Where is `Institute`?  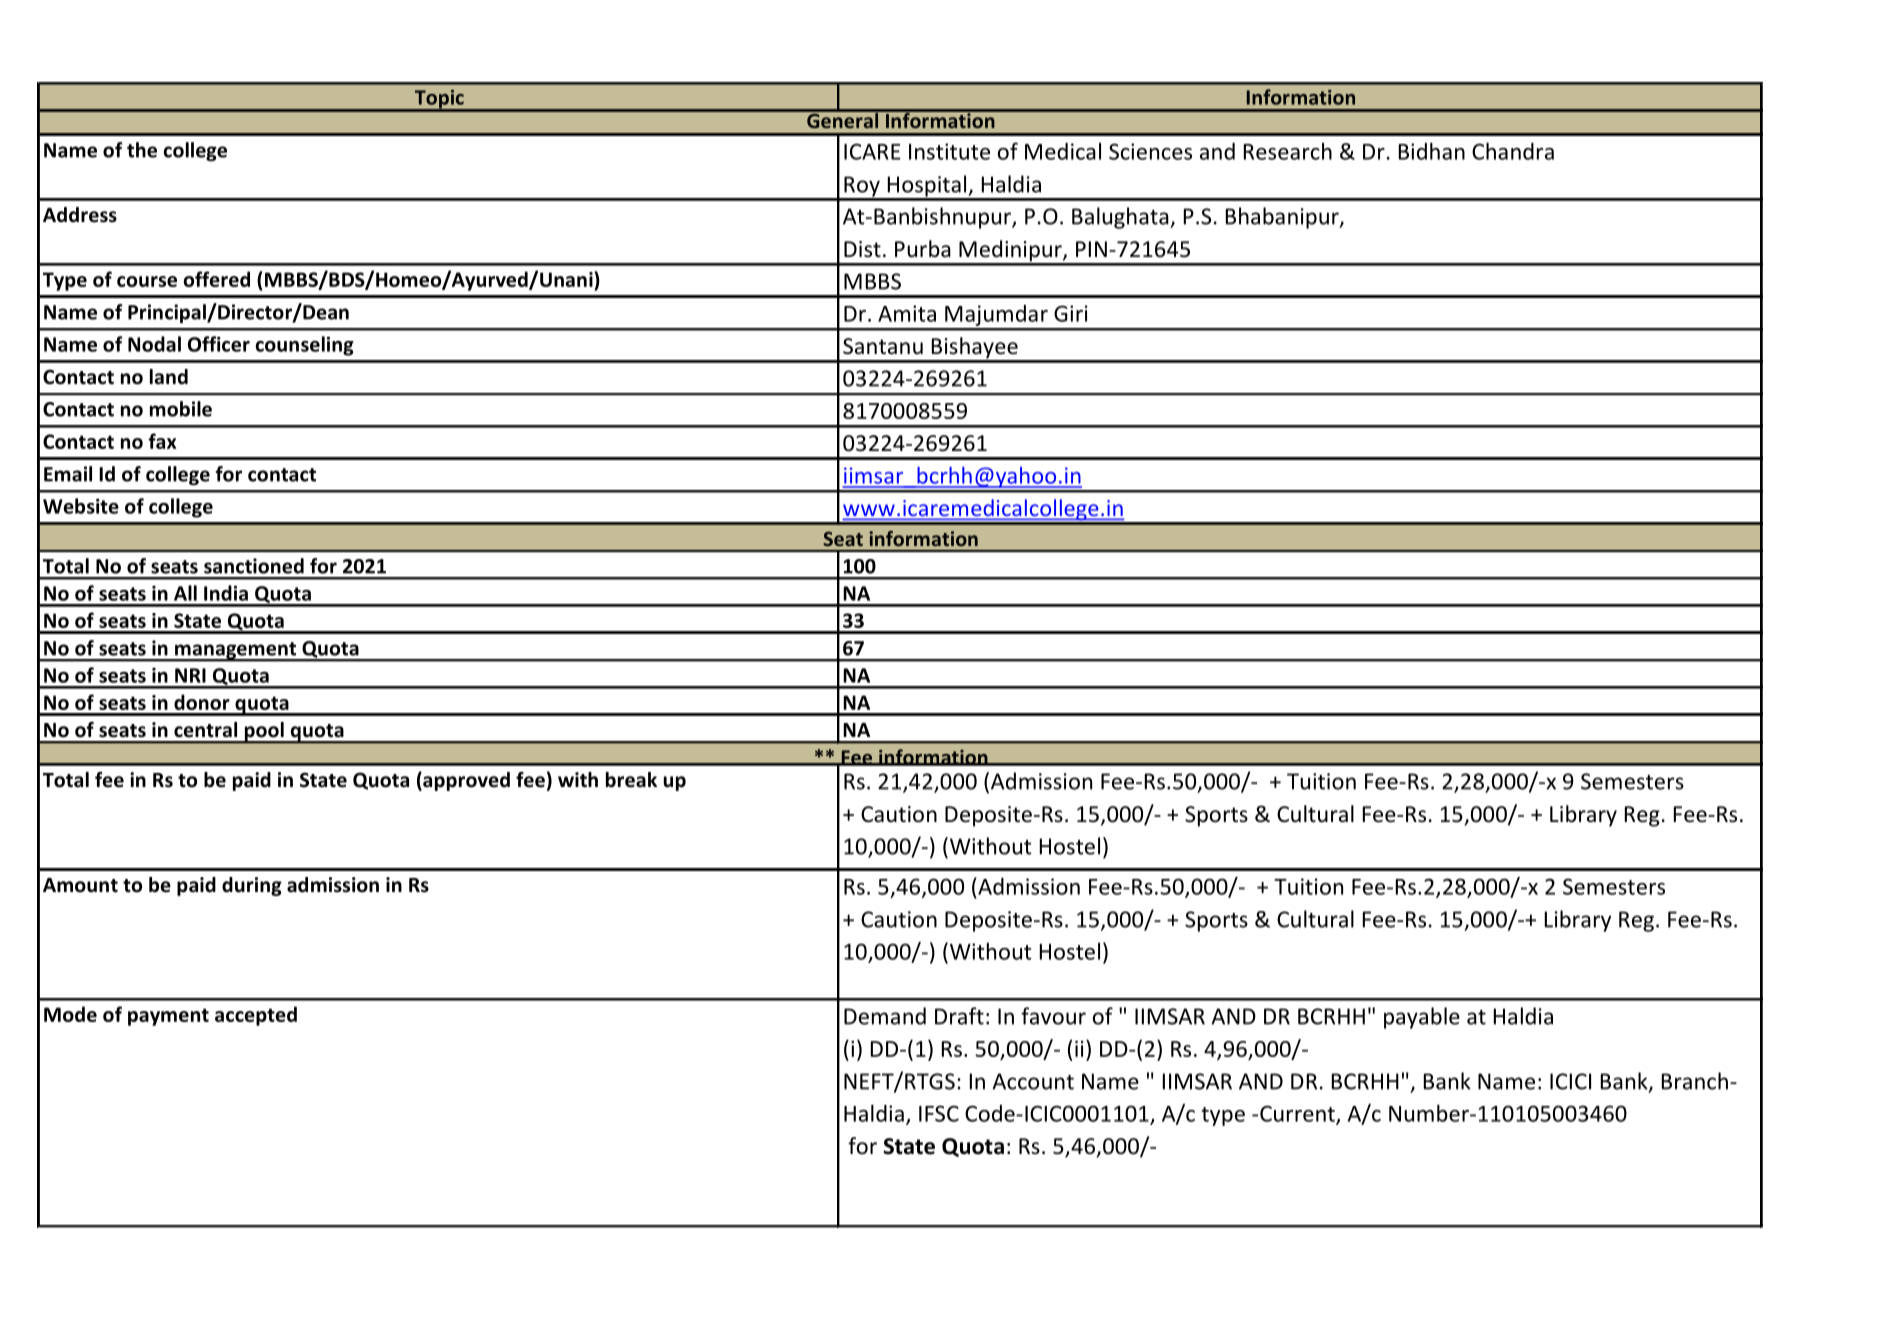
Institute is located at coordinates (949, 151).
